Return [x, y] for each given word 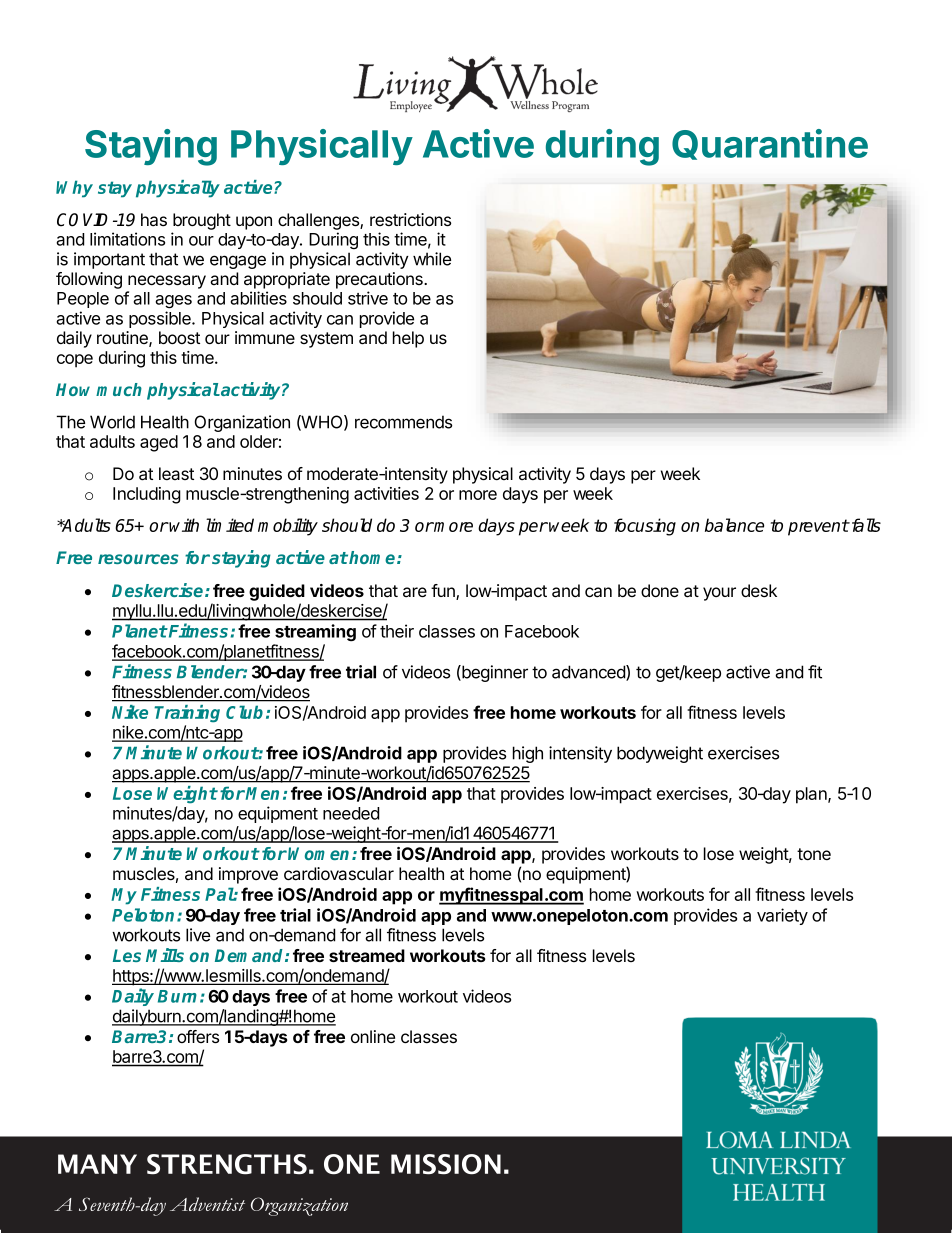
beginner [494, 673]
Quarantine [770, 144]
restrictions [410, 219]
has [154, 220]
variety [782, 916]
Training [187, 714]
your [719, 594]
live [198, 935]
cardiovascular [339, 874]
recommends [403, 422]
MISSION [446, 1164]
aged [159, 443]
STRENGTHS [227, 1164]
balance [734, 525]
